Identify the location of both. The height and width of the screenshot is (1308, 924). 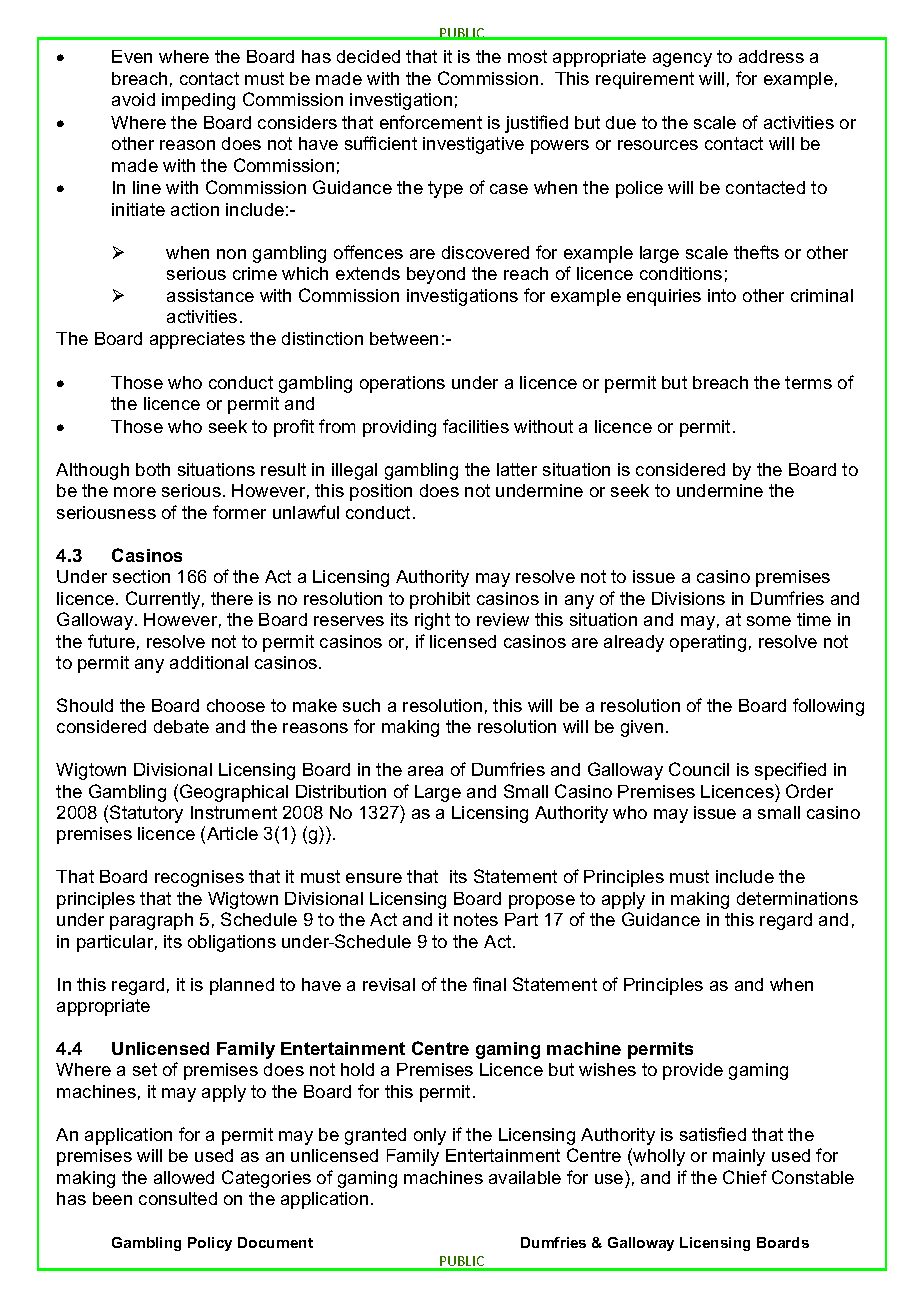
(153, 469).
